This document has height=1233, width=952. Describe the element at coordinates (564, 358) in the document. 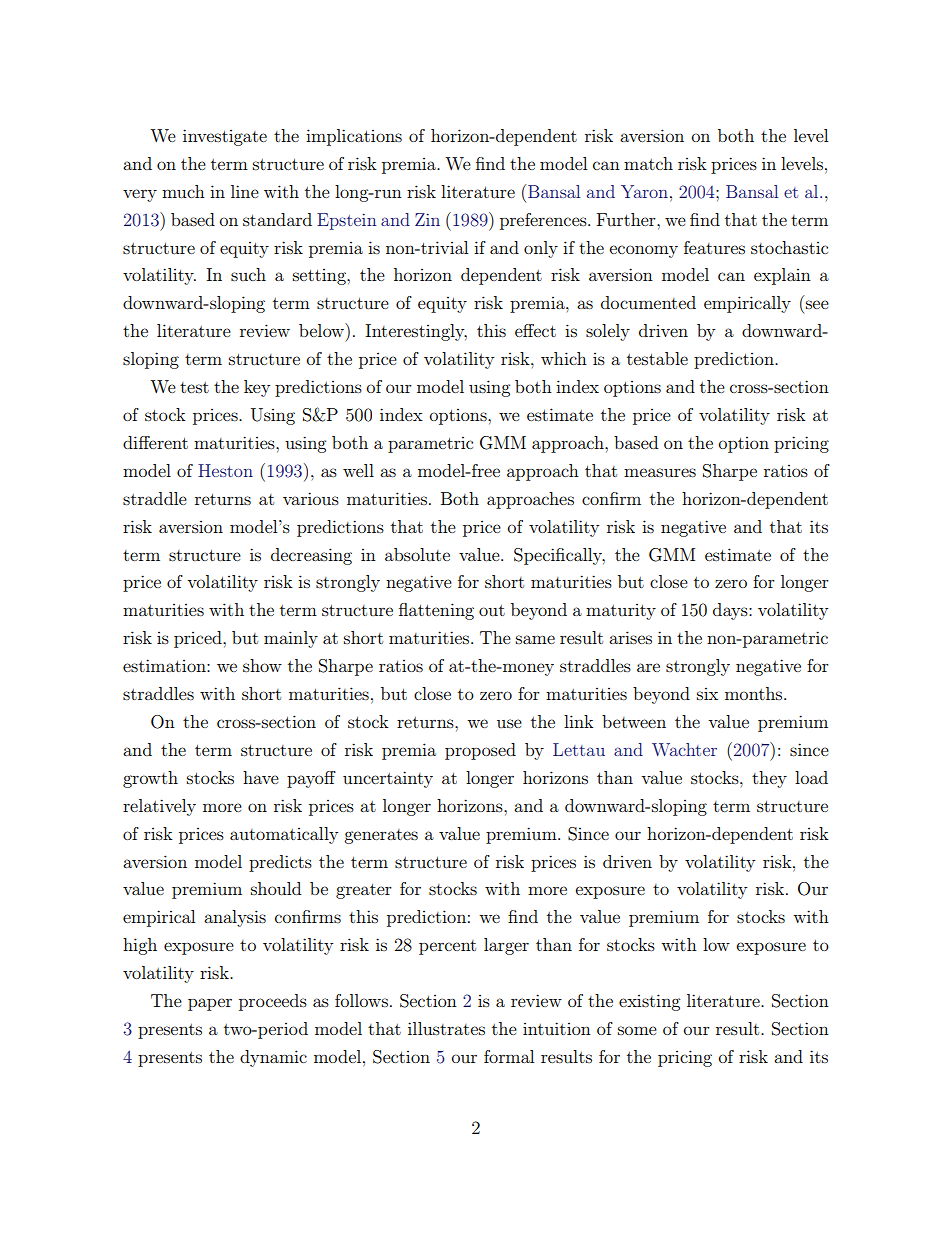

I see `which` at that location.
